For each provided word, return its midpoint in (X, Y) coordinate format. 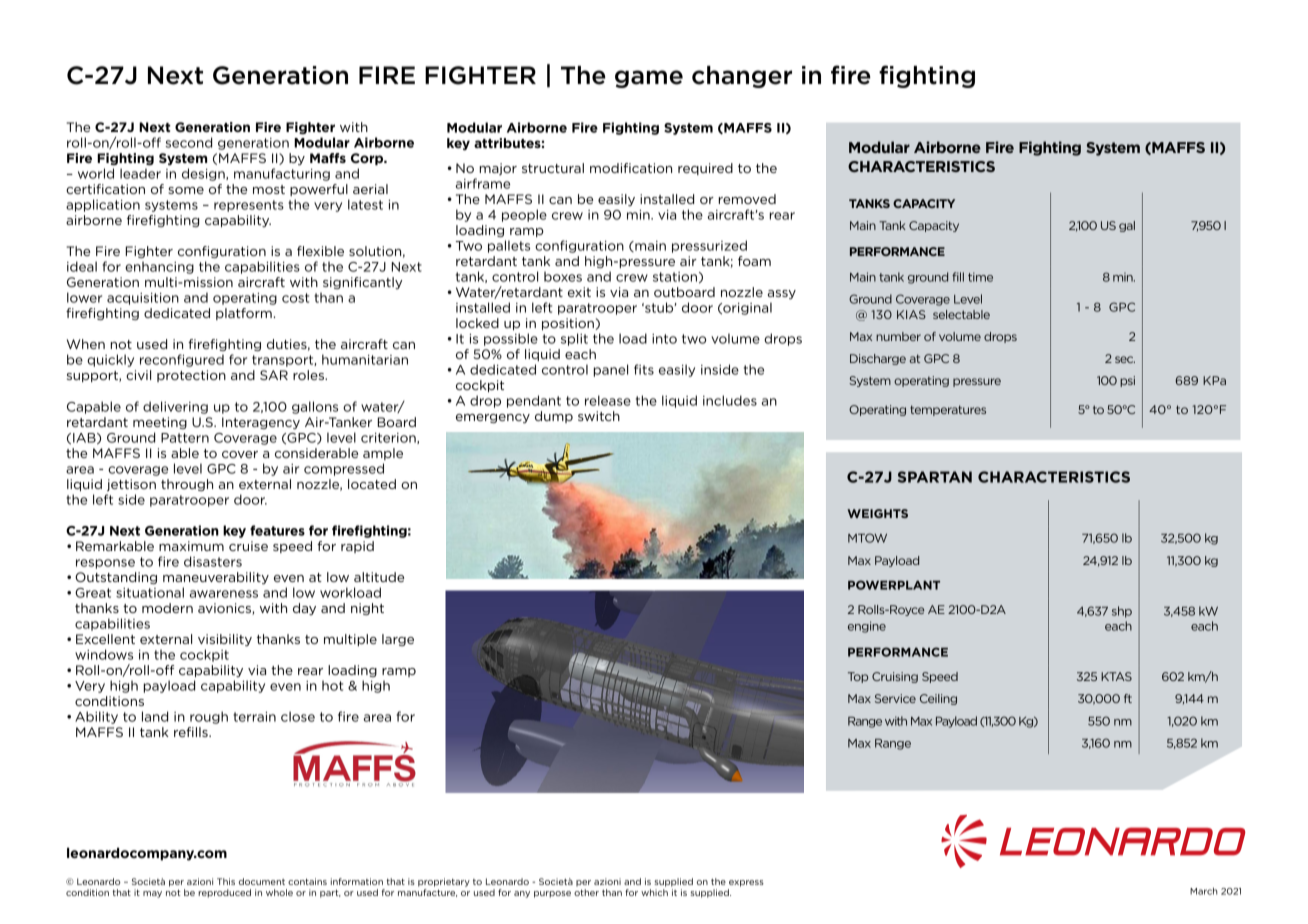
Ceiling (938, 699)
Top (858, 677)
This (226, 881)
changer (742, 77)
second (188, 142)
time (980, 277)
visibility (225, 640)
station (675, 277)
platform (244, 314)
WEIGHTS (877, 513)
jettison (131, 485)
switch (599, 416)
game (649, 79)
